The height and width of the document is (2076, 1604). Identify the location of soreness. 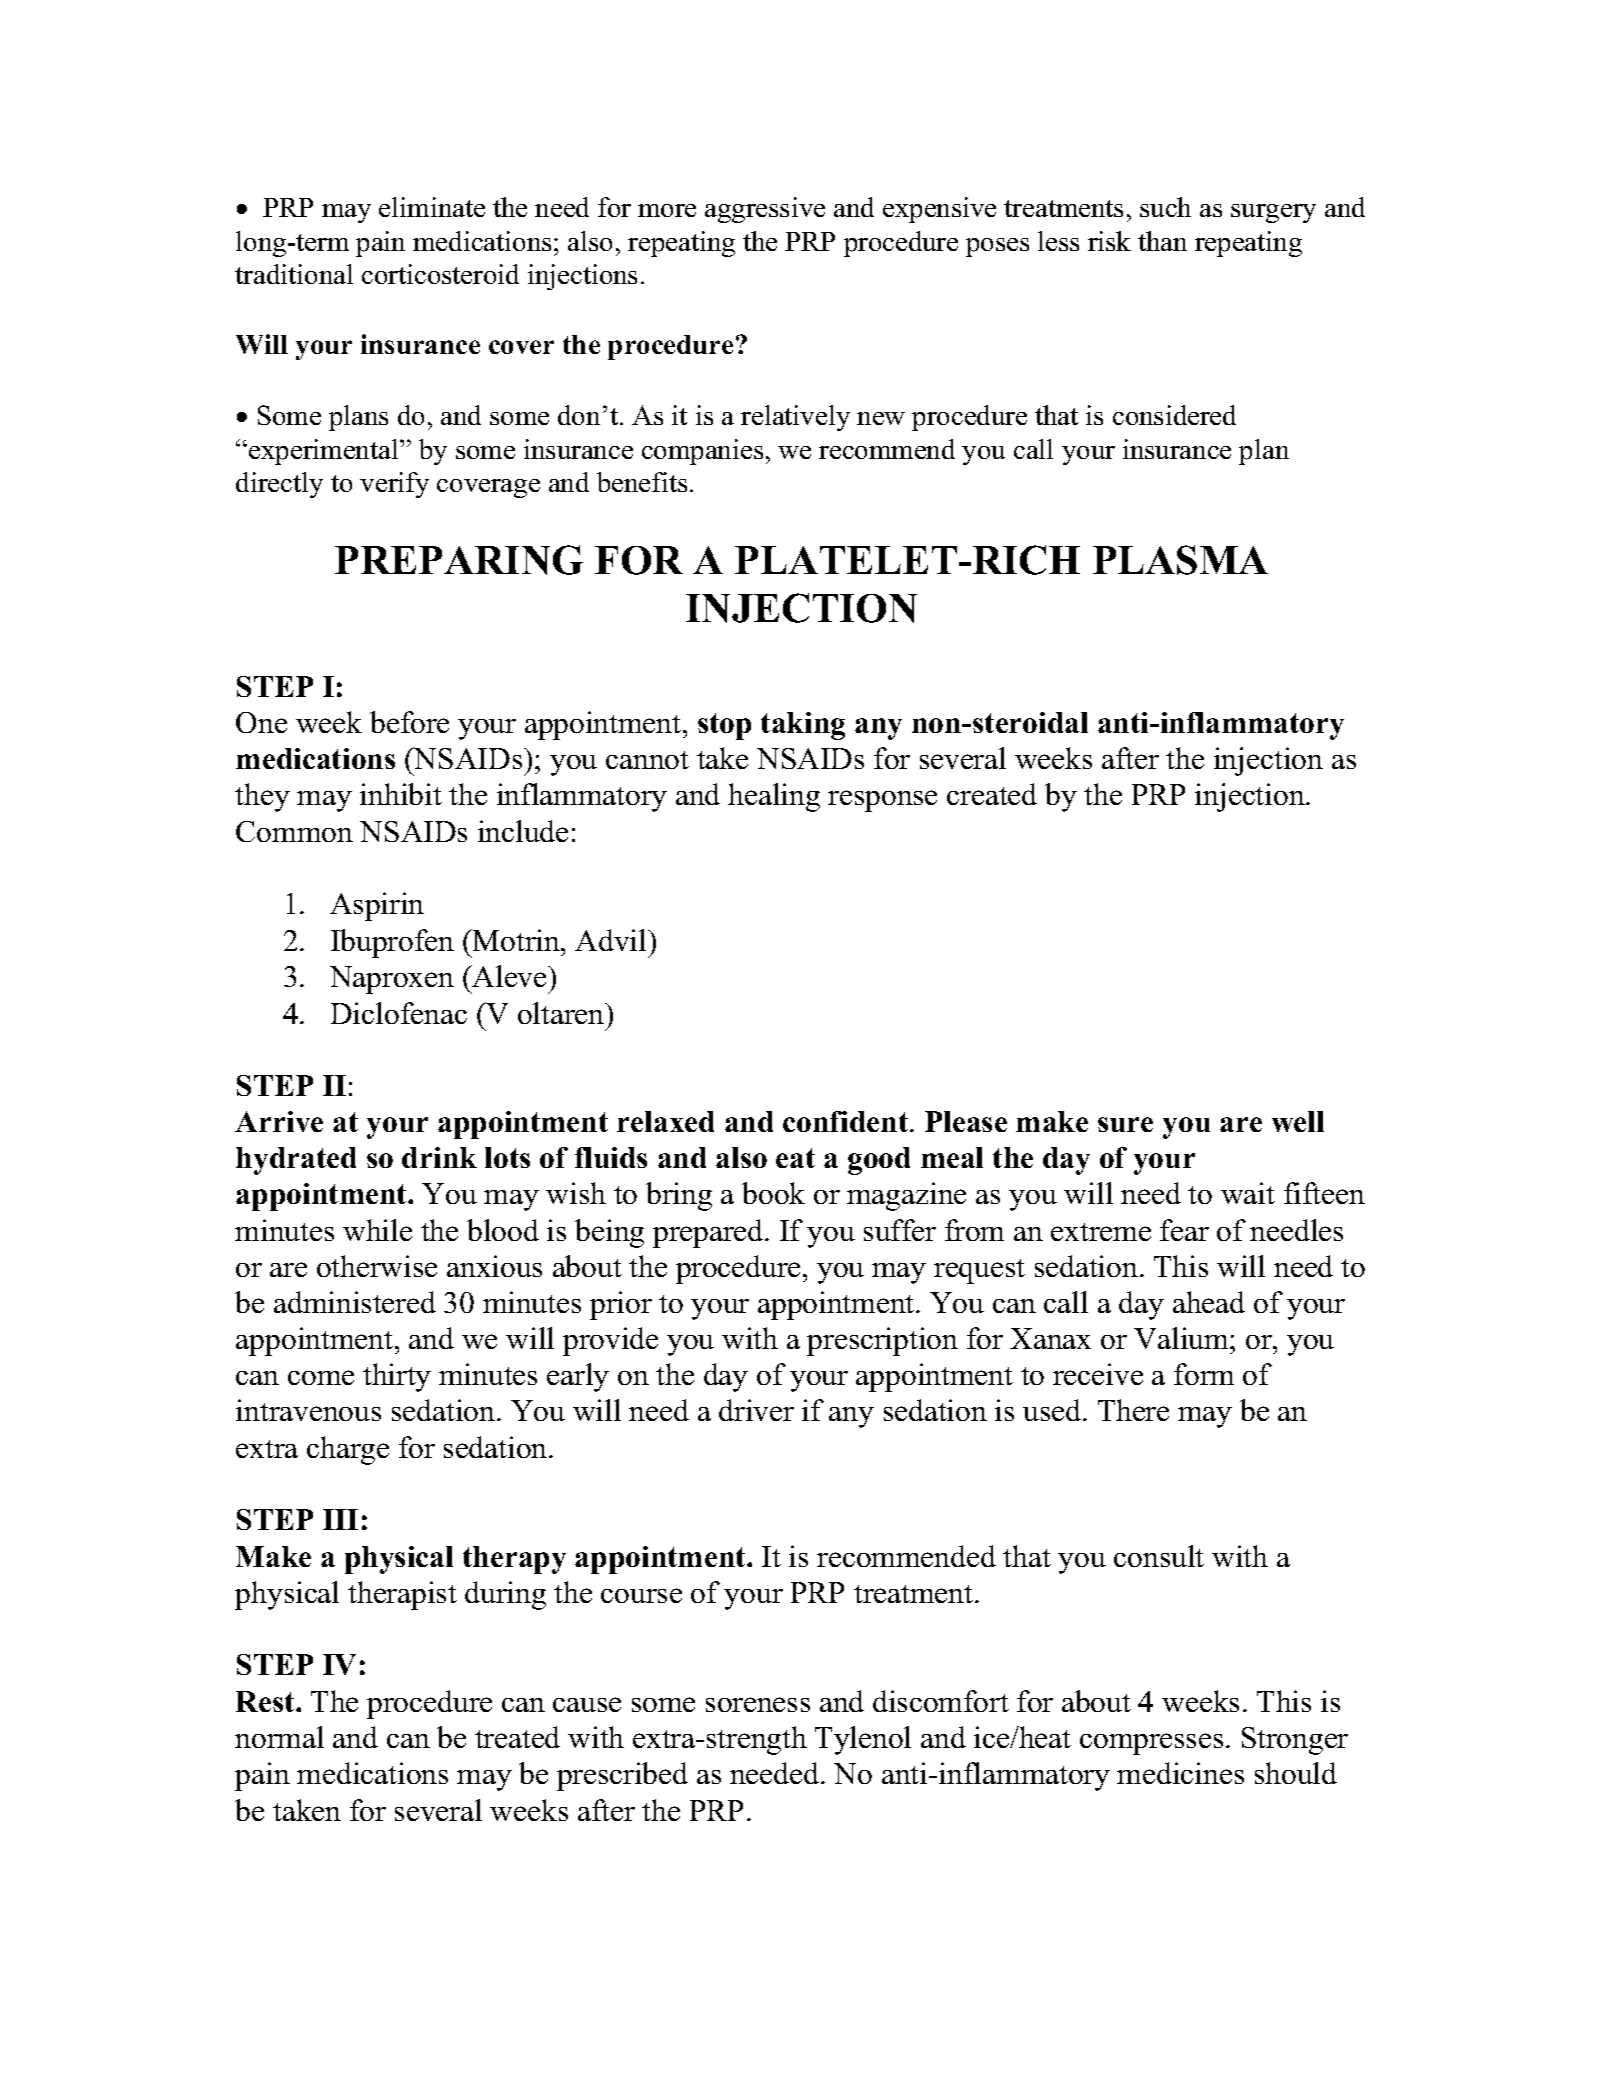
(758, 1704).
